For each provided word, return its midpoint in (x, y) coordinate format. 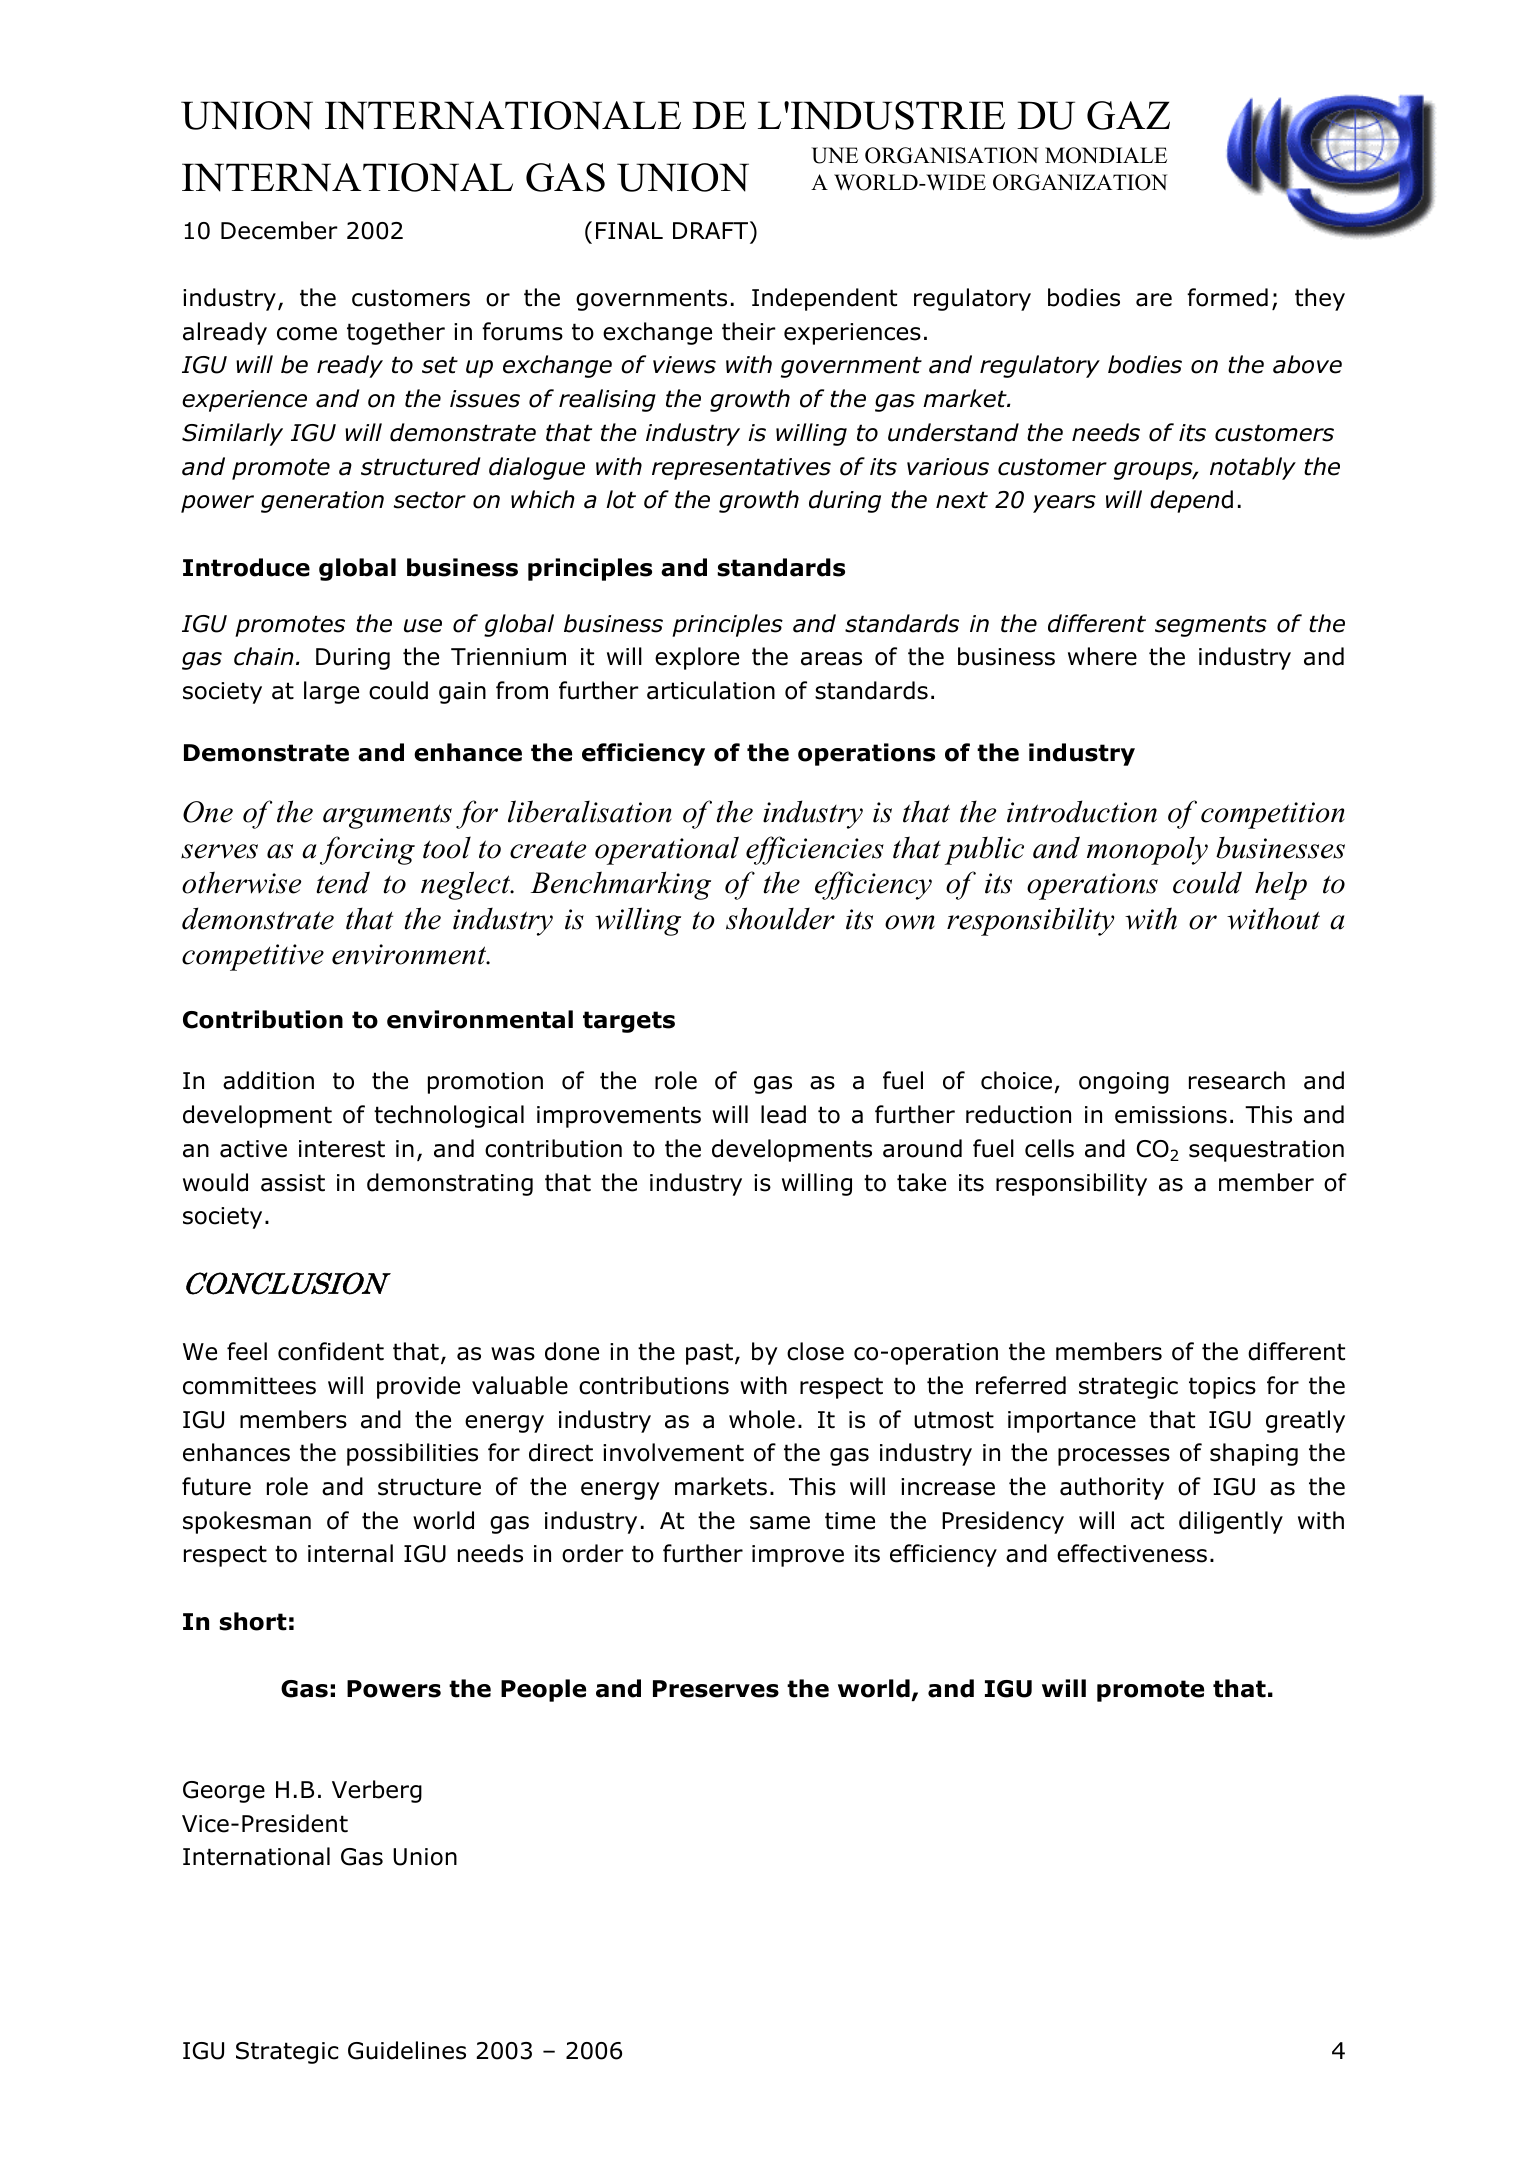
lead (783, 1114)
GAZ (1128, 115)
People (543, 1690)
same (780, 1523)
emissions (1171, 1115)
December (279, 230)
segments (1211, 626)
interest (342, 1149)
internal (350, 1553)
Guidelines (407, 2050)
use (423, 626)
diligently (1231, 1522)
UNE (835, 155)
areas (831, 659)
